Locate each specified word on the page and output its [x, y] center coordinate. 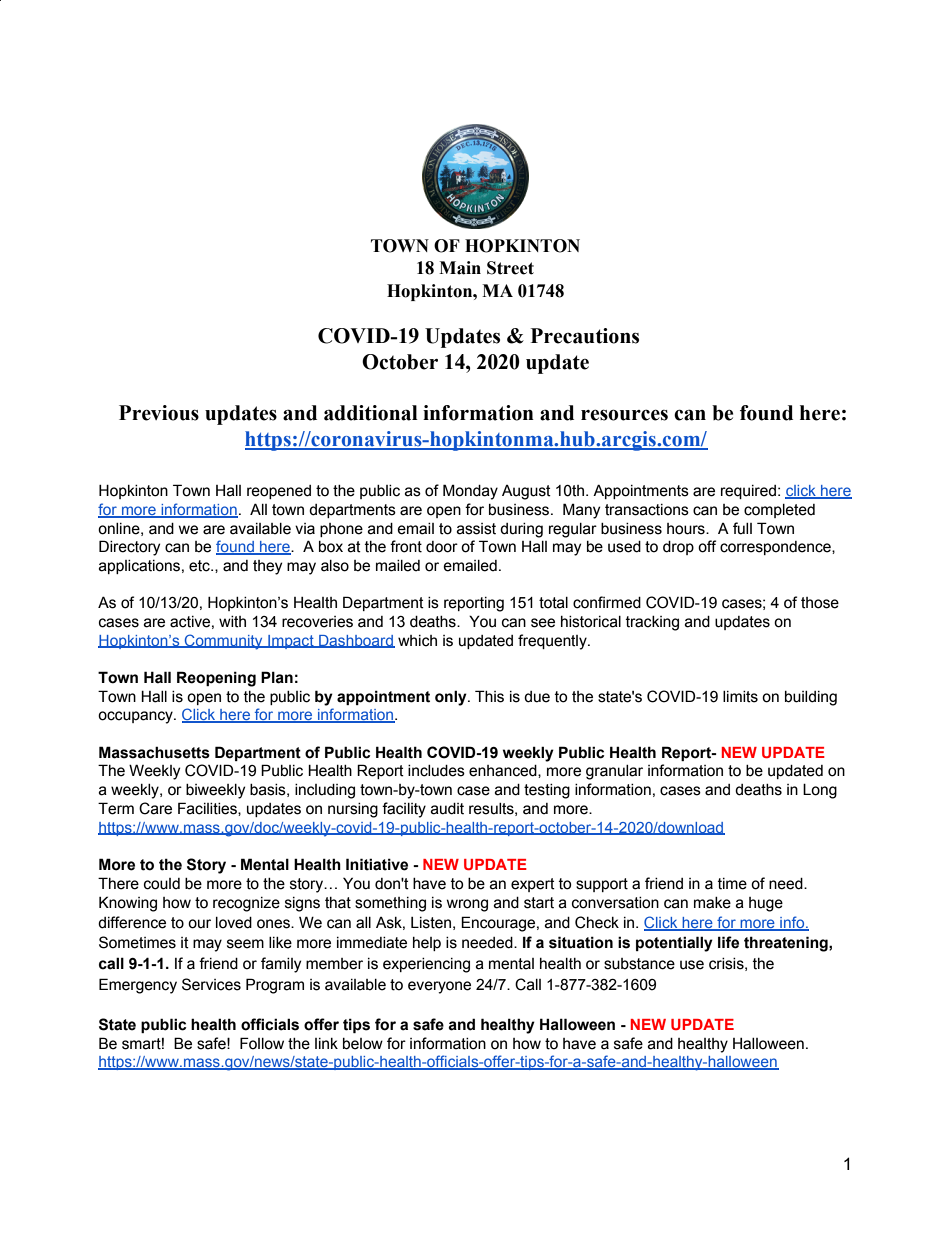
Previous [159, 413]
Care [155, 808]
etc [200, 566]
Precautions [585, 336]
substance [639, 964]
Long [820, 791]
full [742, 528]
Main [460, 268]
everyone [439, 987]
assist [476, 529]
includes [436, 771]
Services [211, 984]
